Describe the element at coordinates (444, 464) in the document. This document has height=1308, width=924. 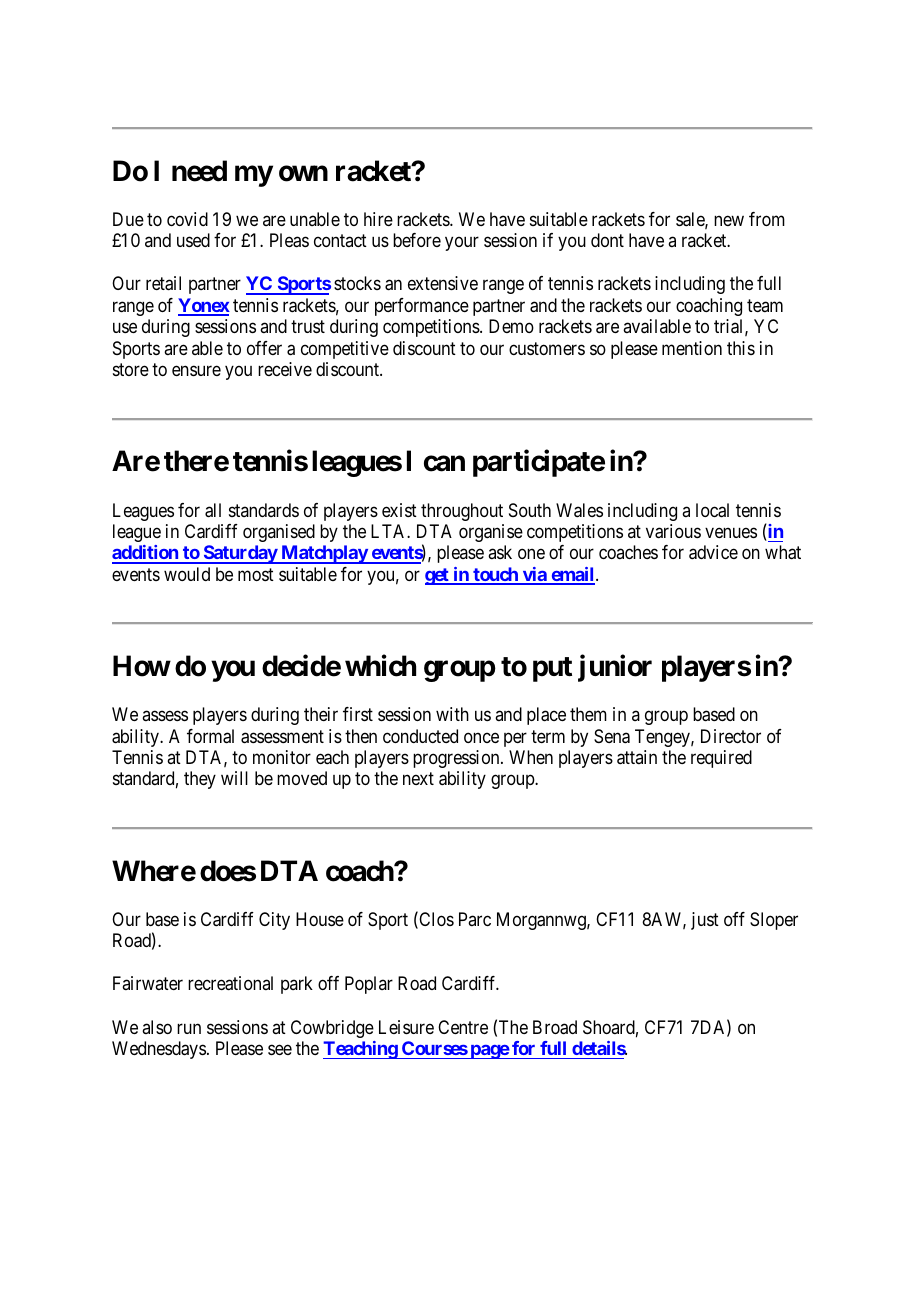
I see `can` at that location.
